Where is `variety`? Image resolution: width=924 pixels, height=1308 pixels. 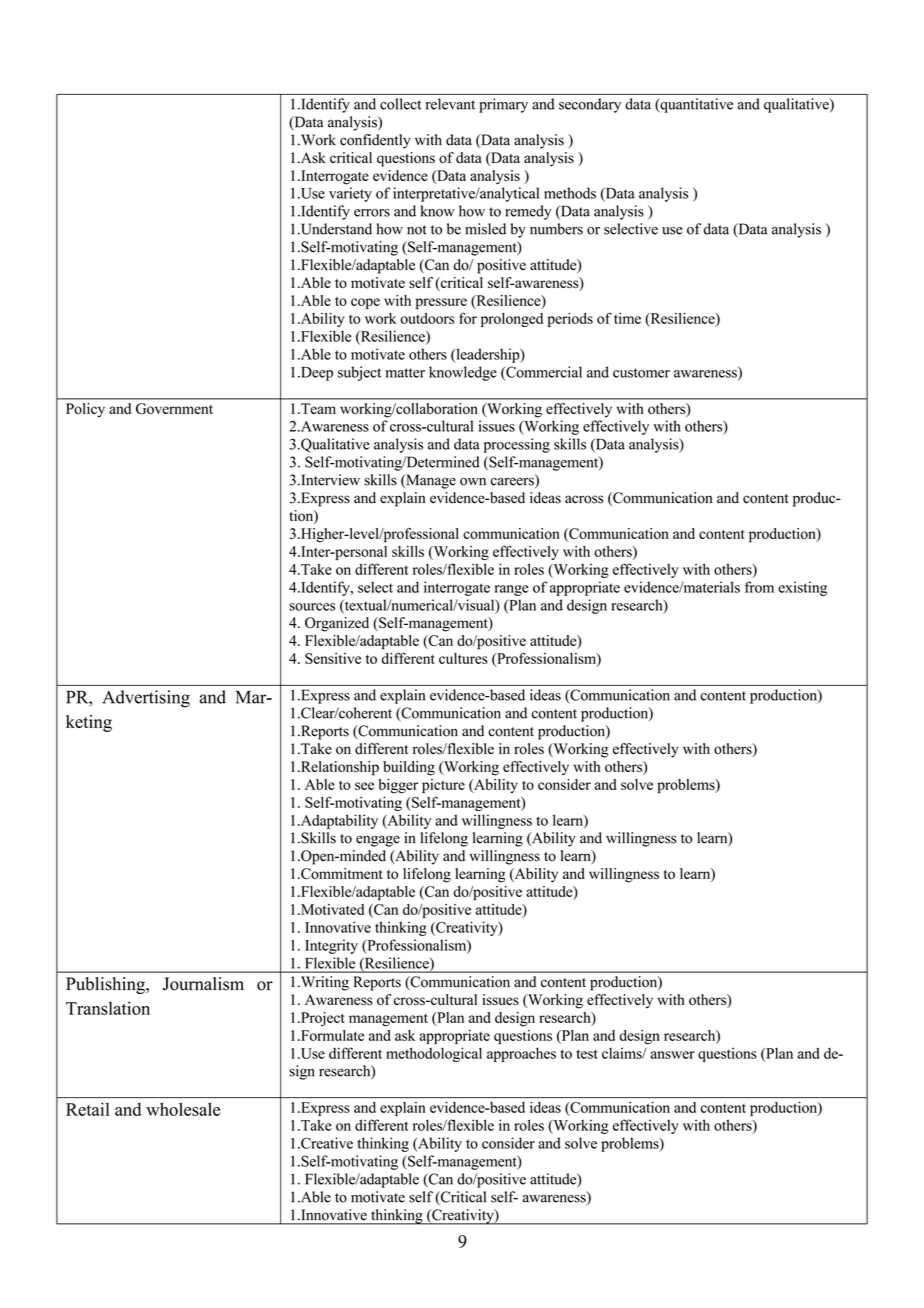
variety is located at coordinates (350, 194).
